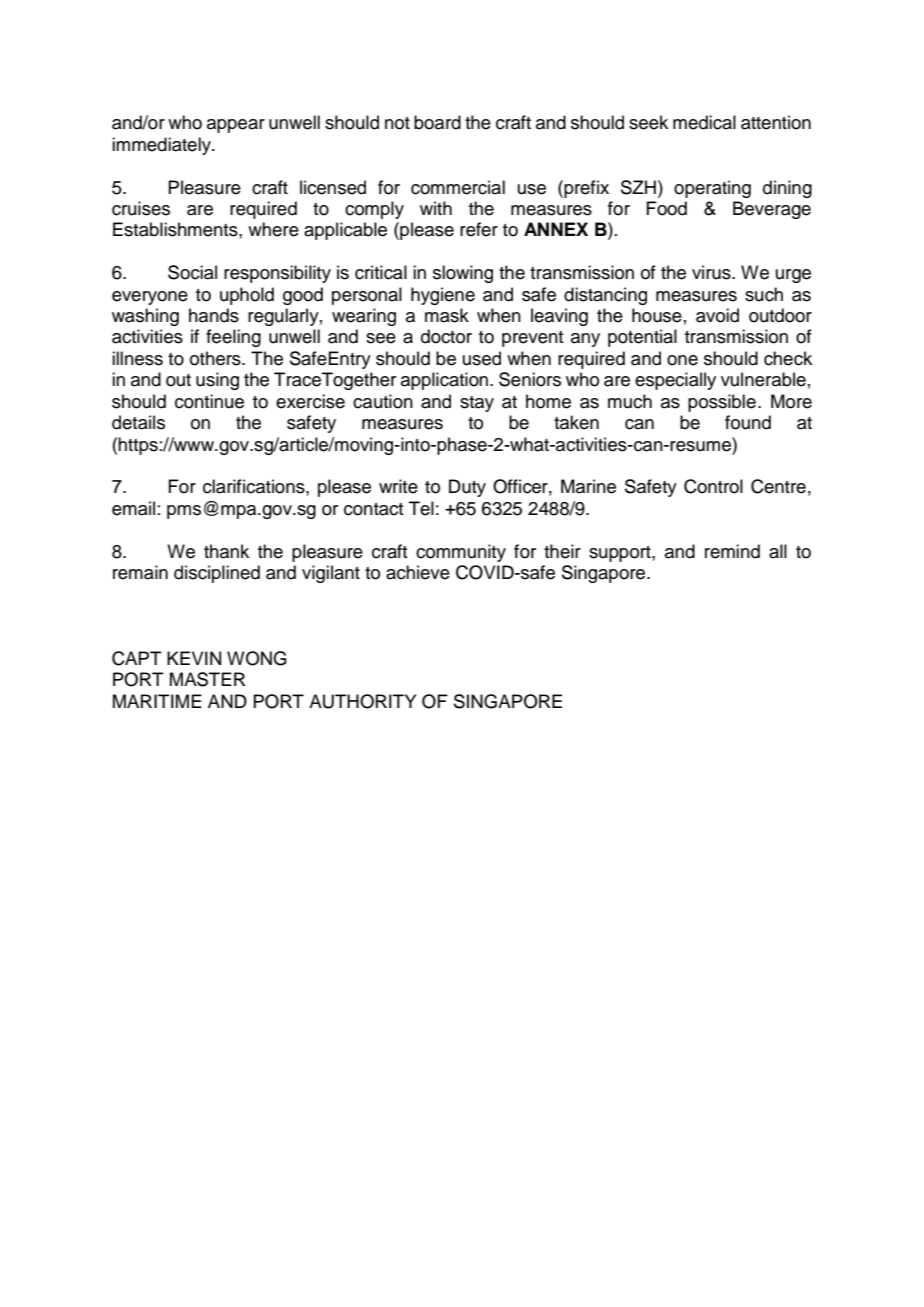 This document has height=1307, width=924. What do you see at coordinates (236, 126) in the document?
I see `appear` at bounding box center [236, 126].
